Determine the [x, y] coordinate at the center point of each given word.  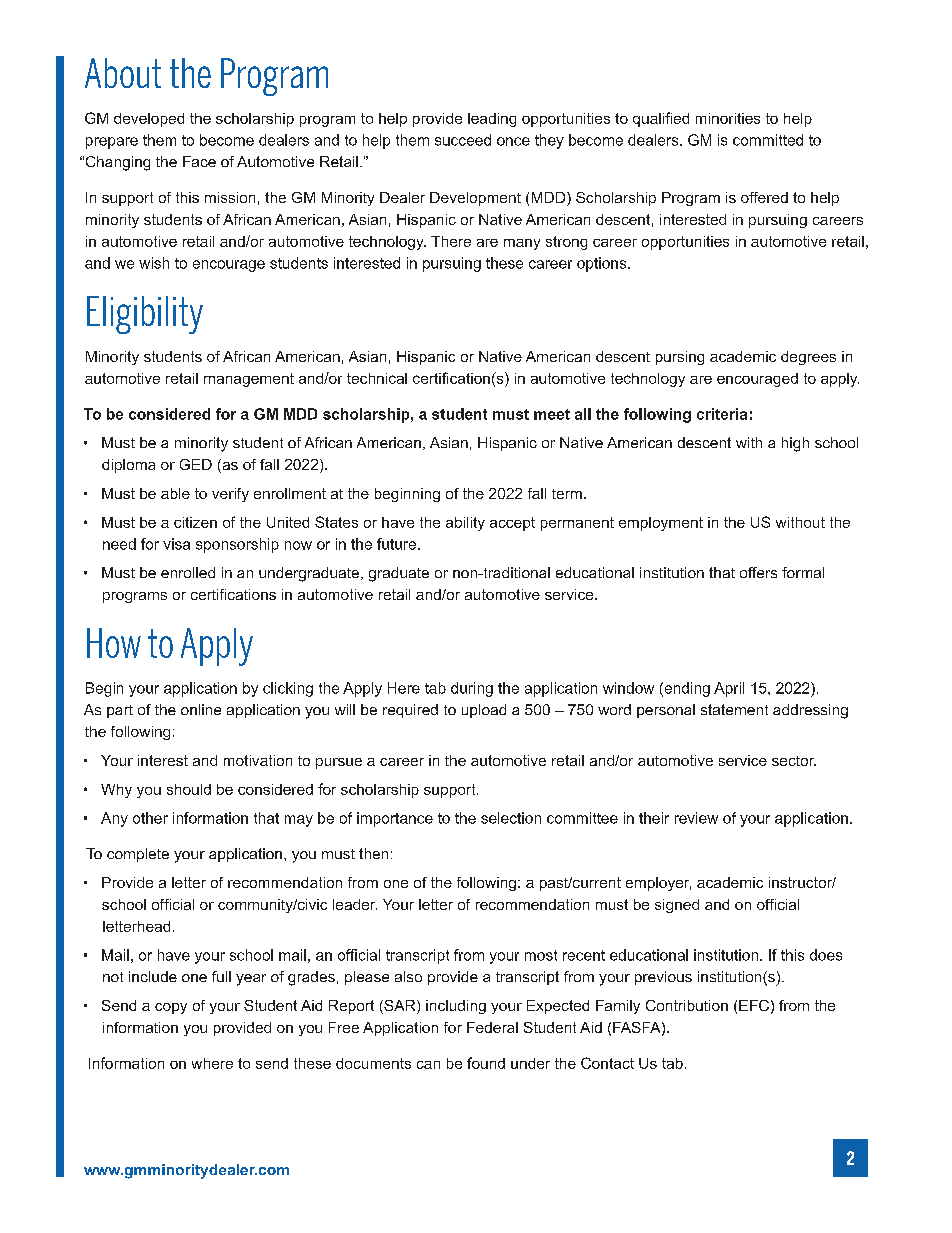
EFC [754, 1005]
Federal [492, 1027]
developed [149, 120]
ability [465, 524]
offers [758, 572]
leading [492, 120]
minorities [728, 118]
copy [171, 1008]
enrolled [188, 572]
